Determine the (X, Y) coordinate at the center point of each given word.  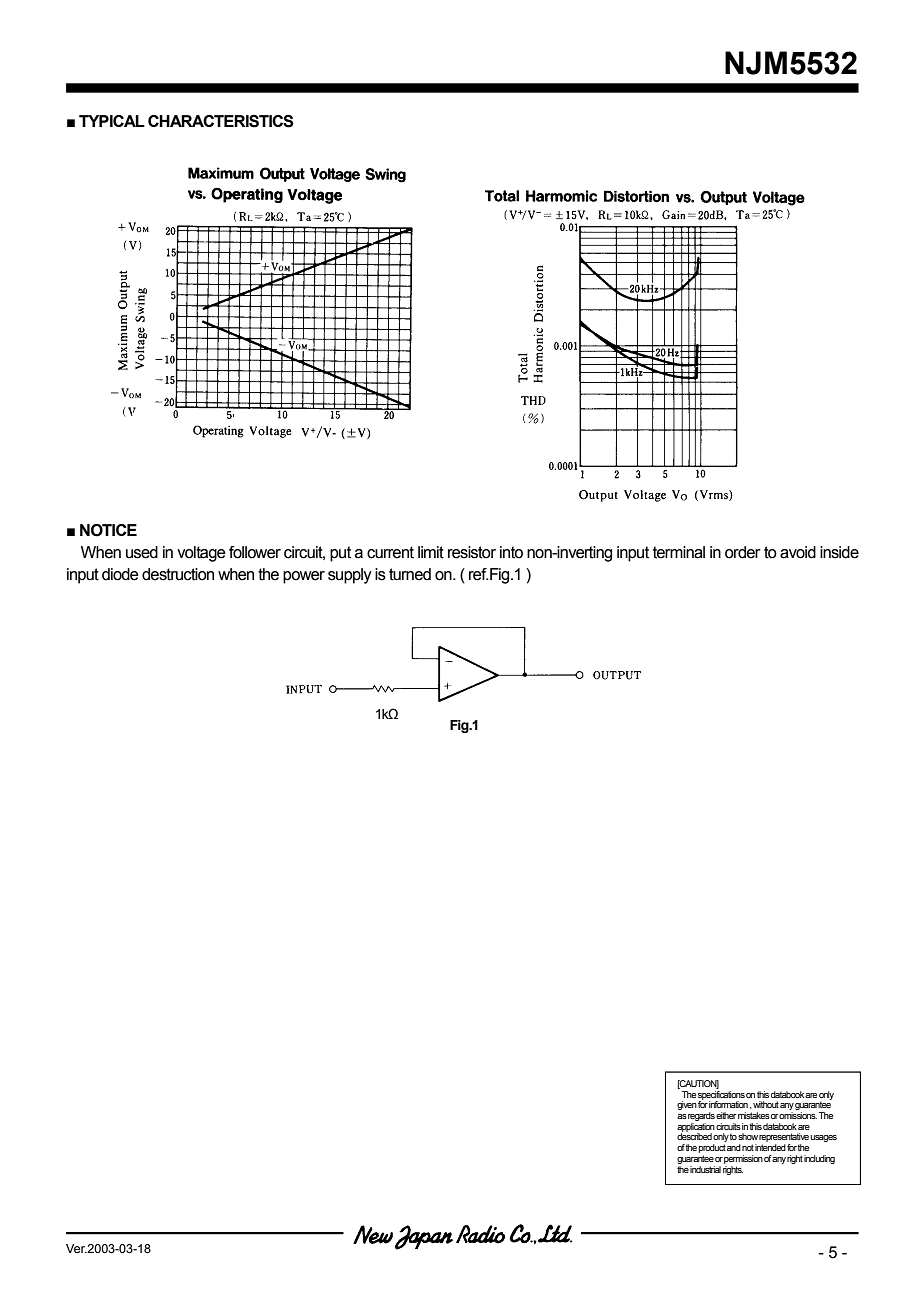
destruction (178, 574)
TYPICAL (112, 121)
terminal (679, 552)
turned (410, 574)
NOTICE (108, 530)
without (766, 1104)
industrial (705, 1169)
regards (701, 1116)
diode (120, 574)
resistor (472, 552)
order (743, 552)
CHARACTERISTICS (221, 121)
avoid (798, 552)
